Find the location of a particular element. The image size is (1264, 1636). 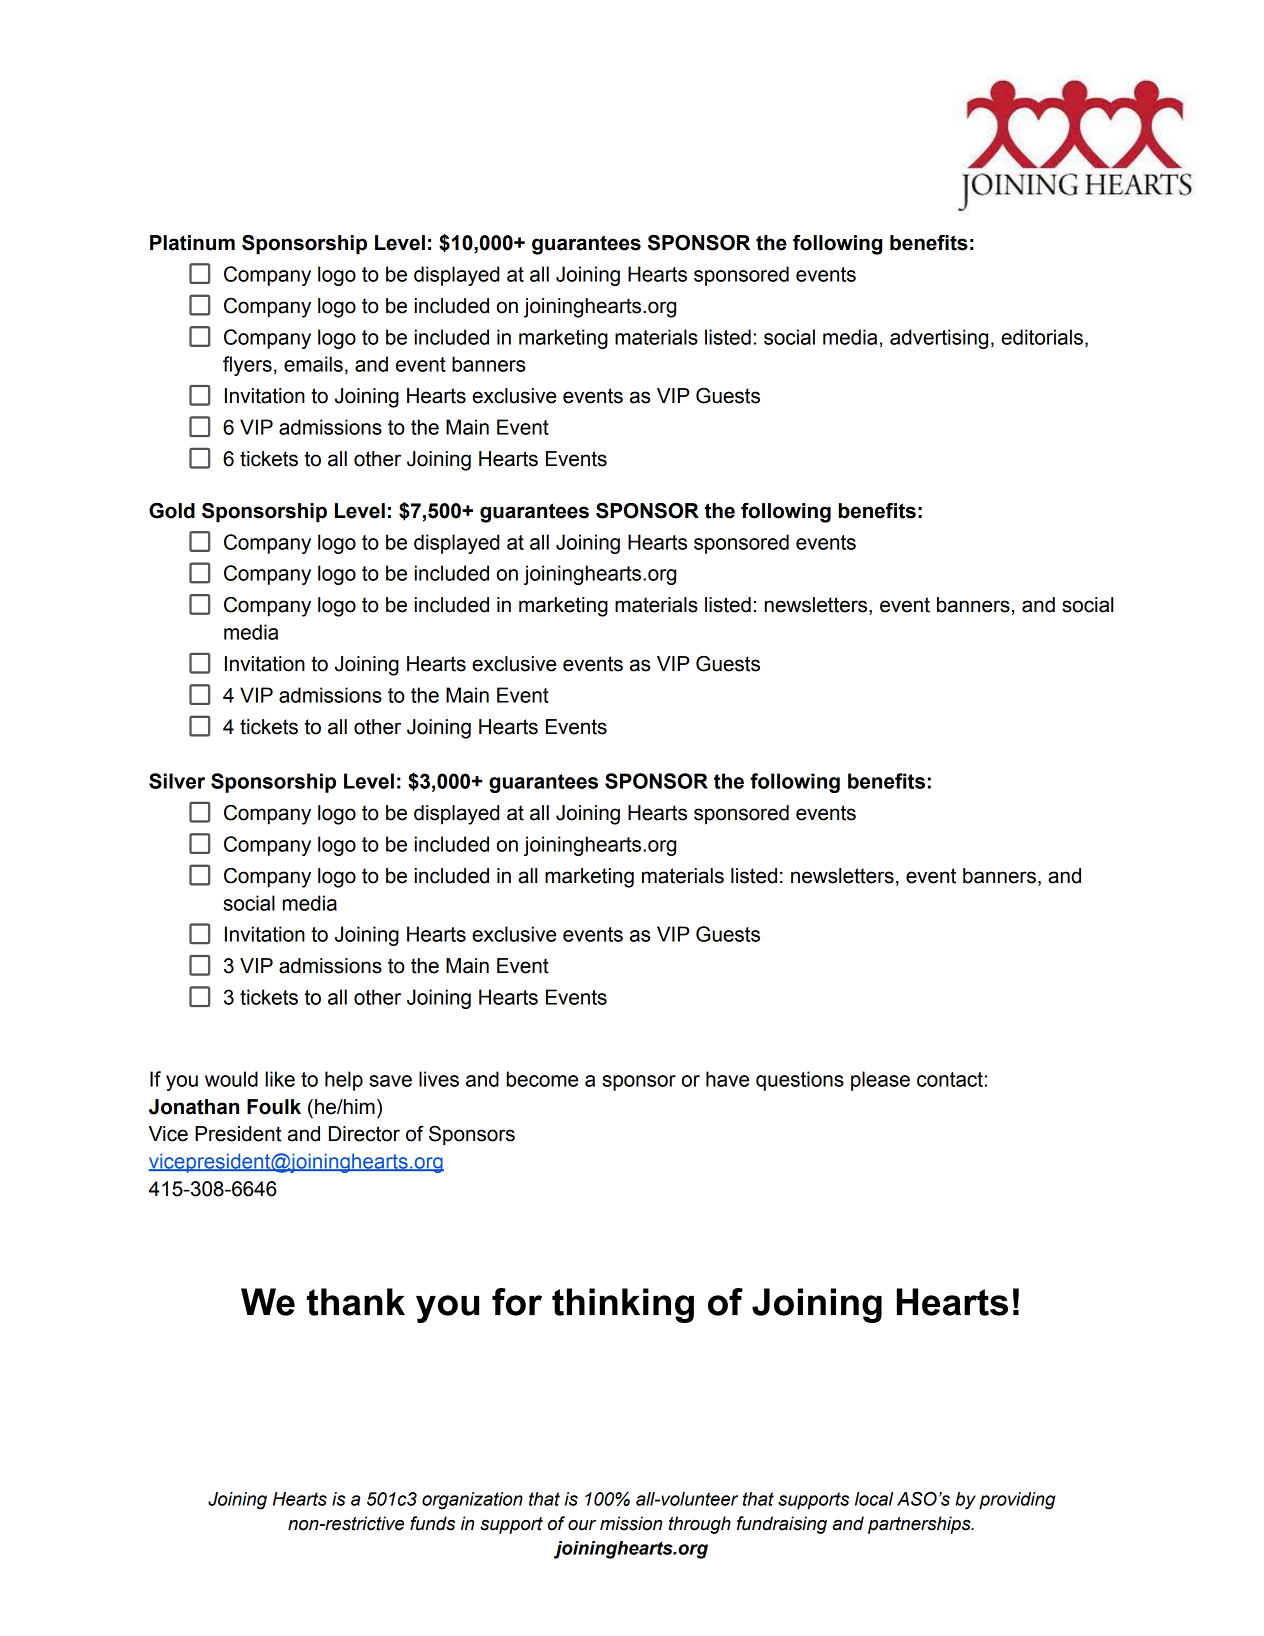

emails is located at coordinates (313, 364).
